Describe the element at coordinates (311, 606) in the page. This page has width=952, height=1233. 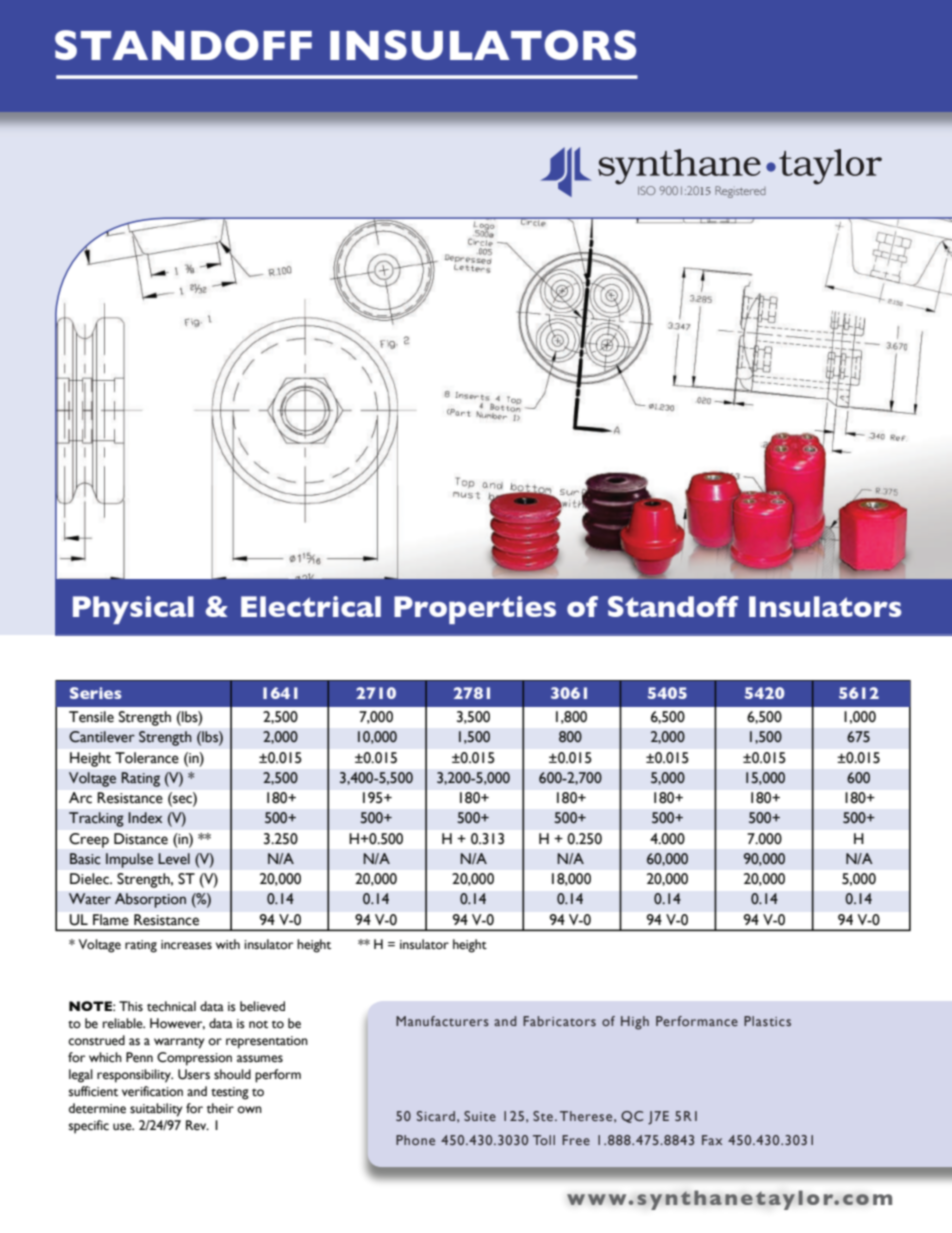
I see `Electrical` at that location.
